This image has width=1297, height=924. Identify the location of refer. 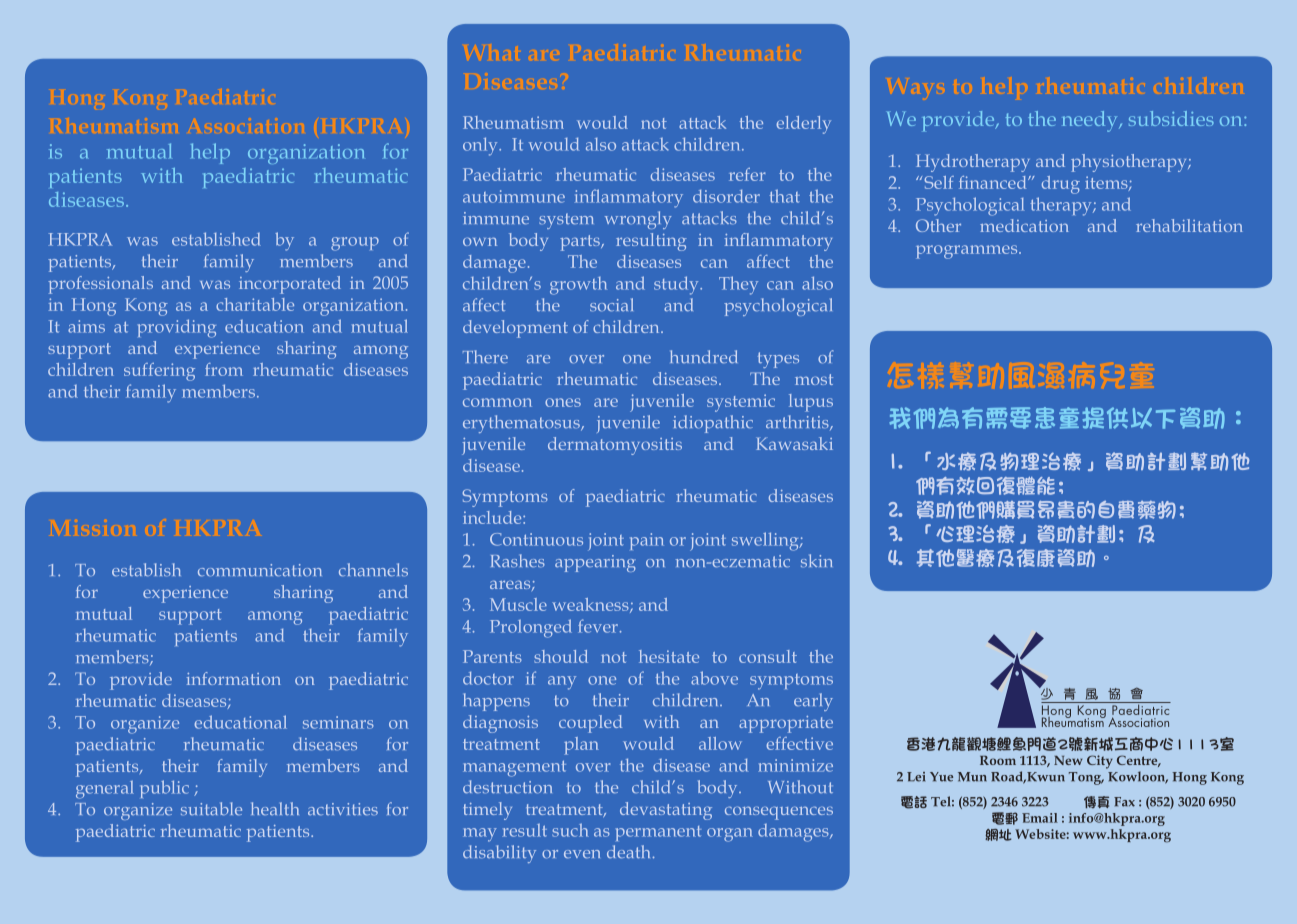
(747, 174).
